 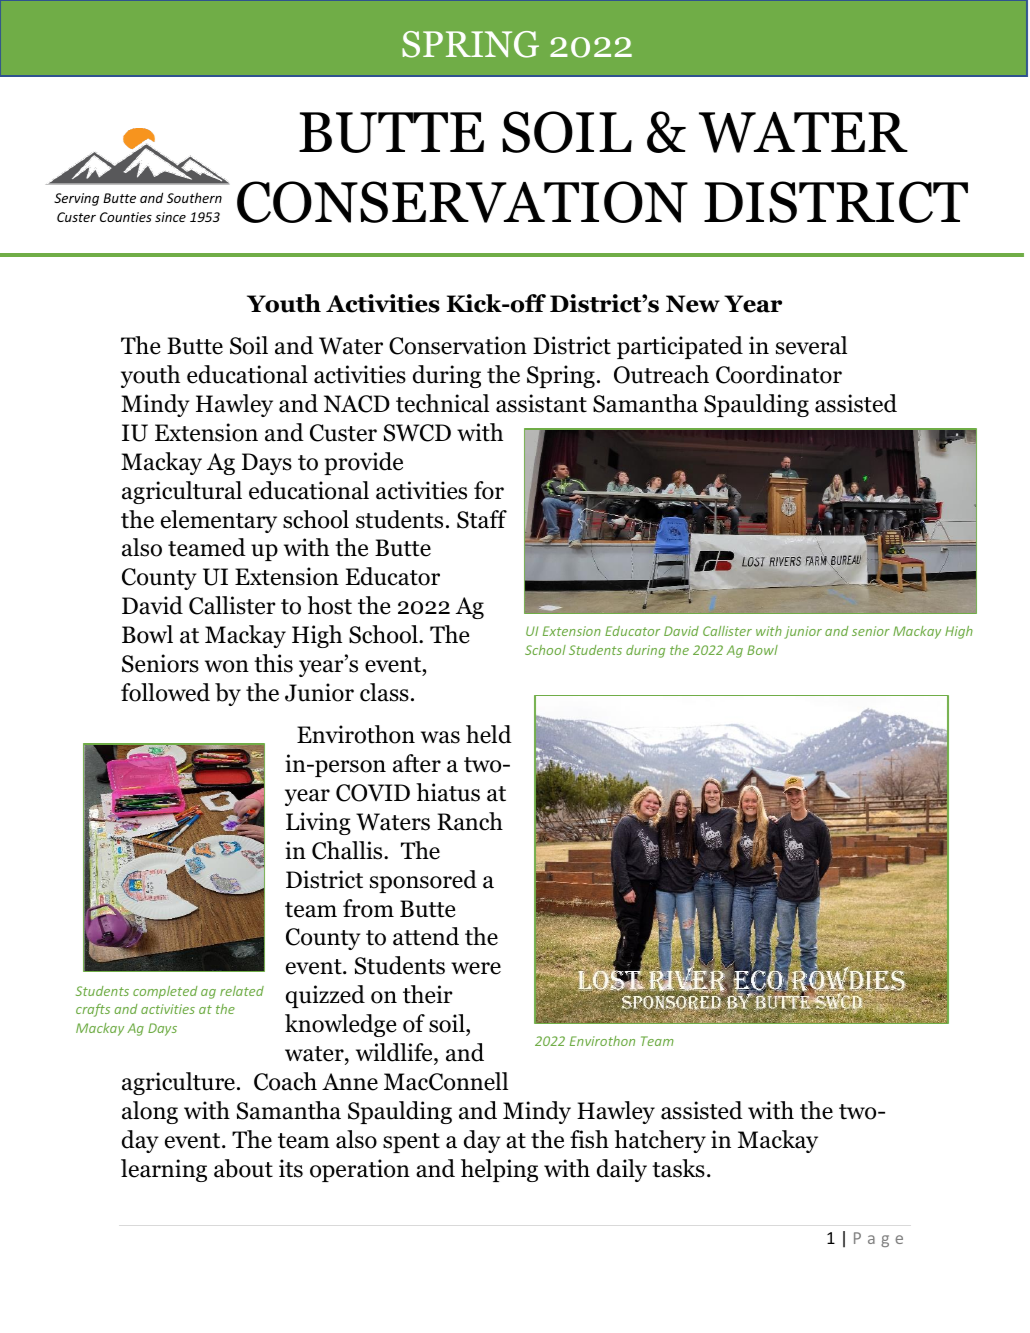 I want to click on tasks, so click(x=678, y=1168).
